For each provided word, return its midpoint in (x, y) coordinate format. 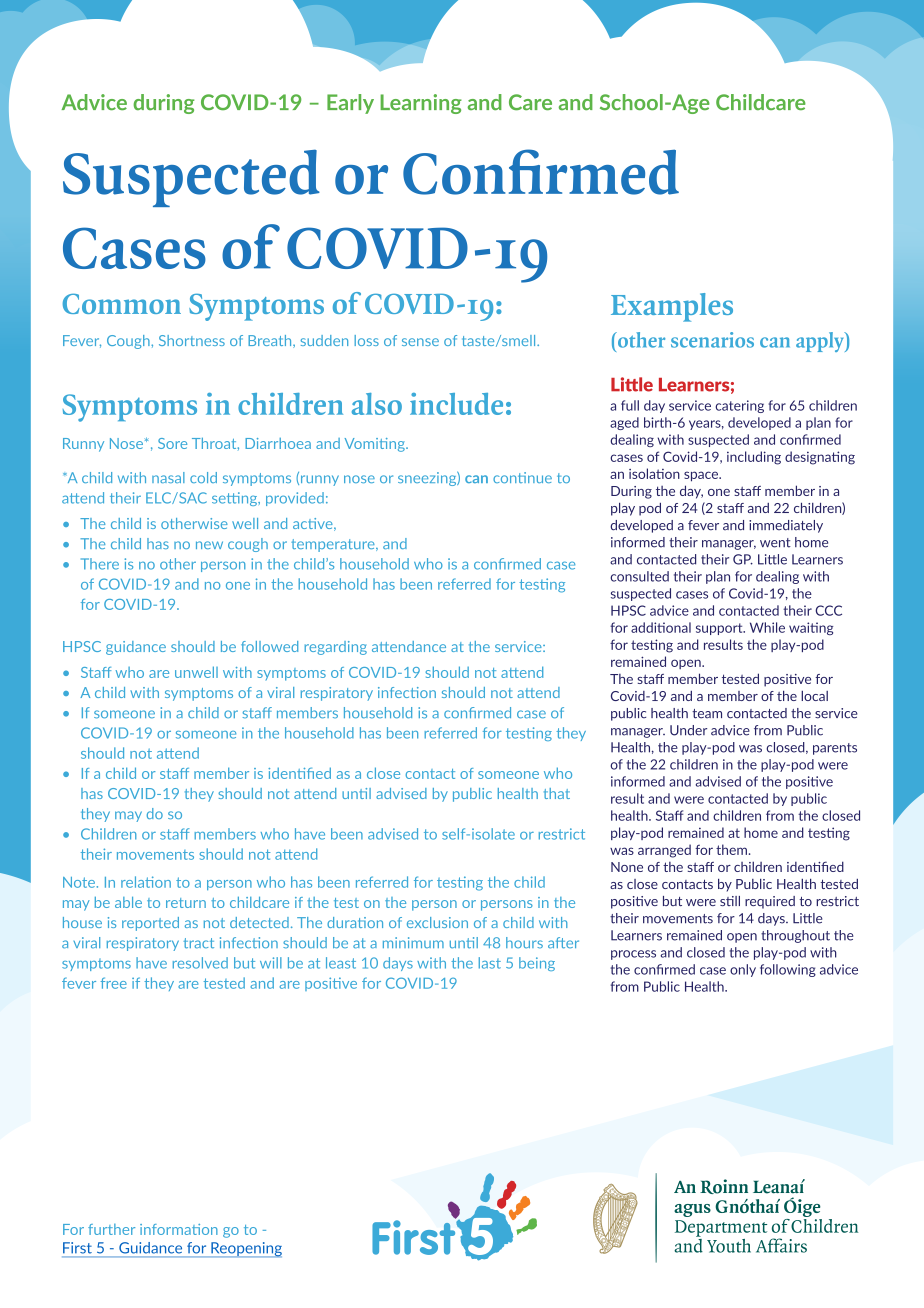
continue (522, 477)
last (490, 963)
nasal (168, 477)
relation (146, 882)
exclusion (437, 922)
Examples (672, 307)
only (743, 970)
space (702, 476)
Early (350, 104)
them (731, 849)
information (179, 1229)
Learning (421, 104)
